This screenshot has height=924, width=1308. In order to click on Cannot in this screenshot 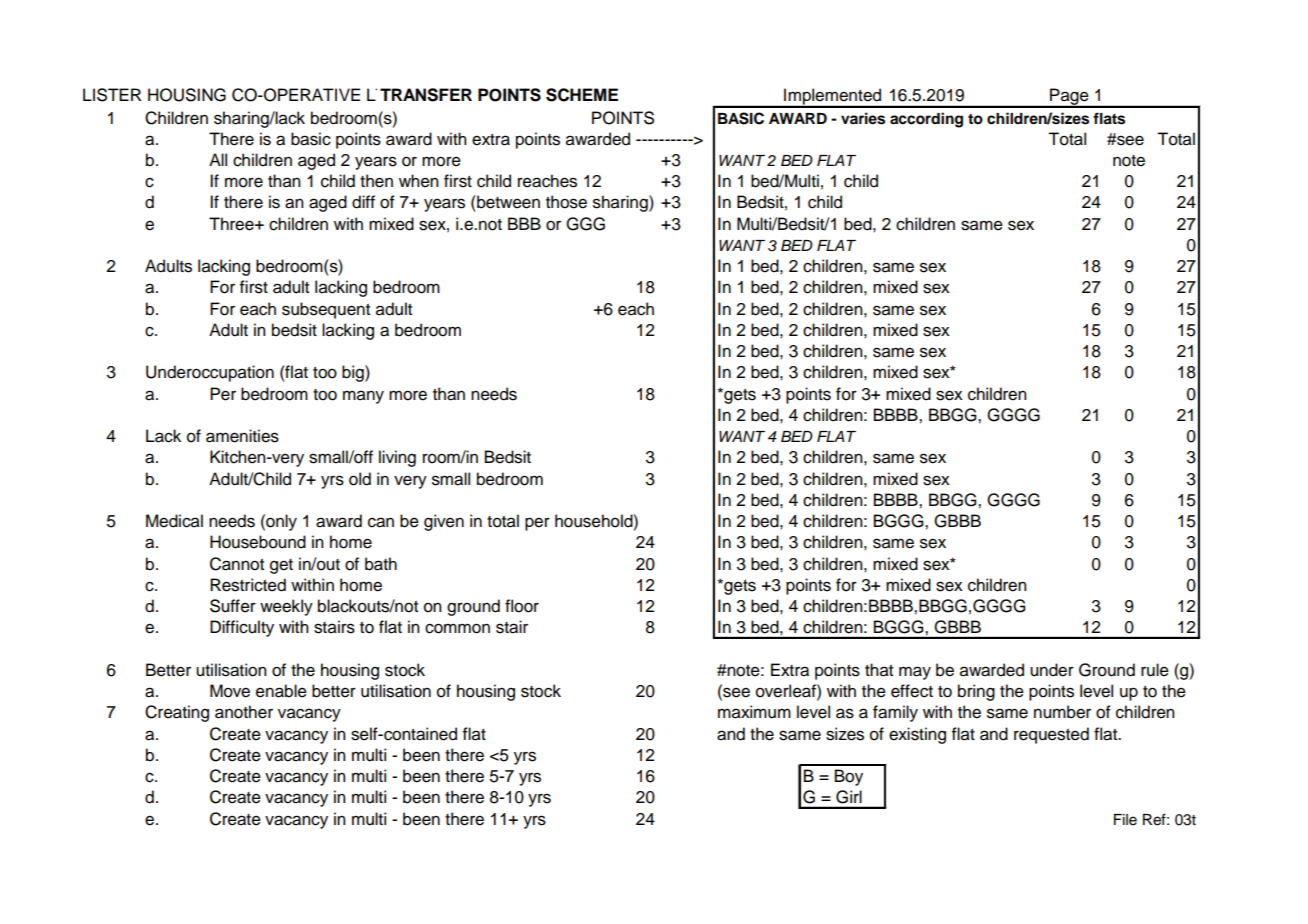, I will do `click(237, 564)`.
